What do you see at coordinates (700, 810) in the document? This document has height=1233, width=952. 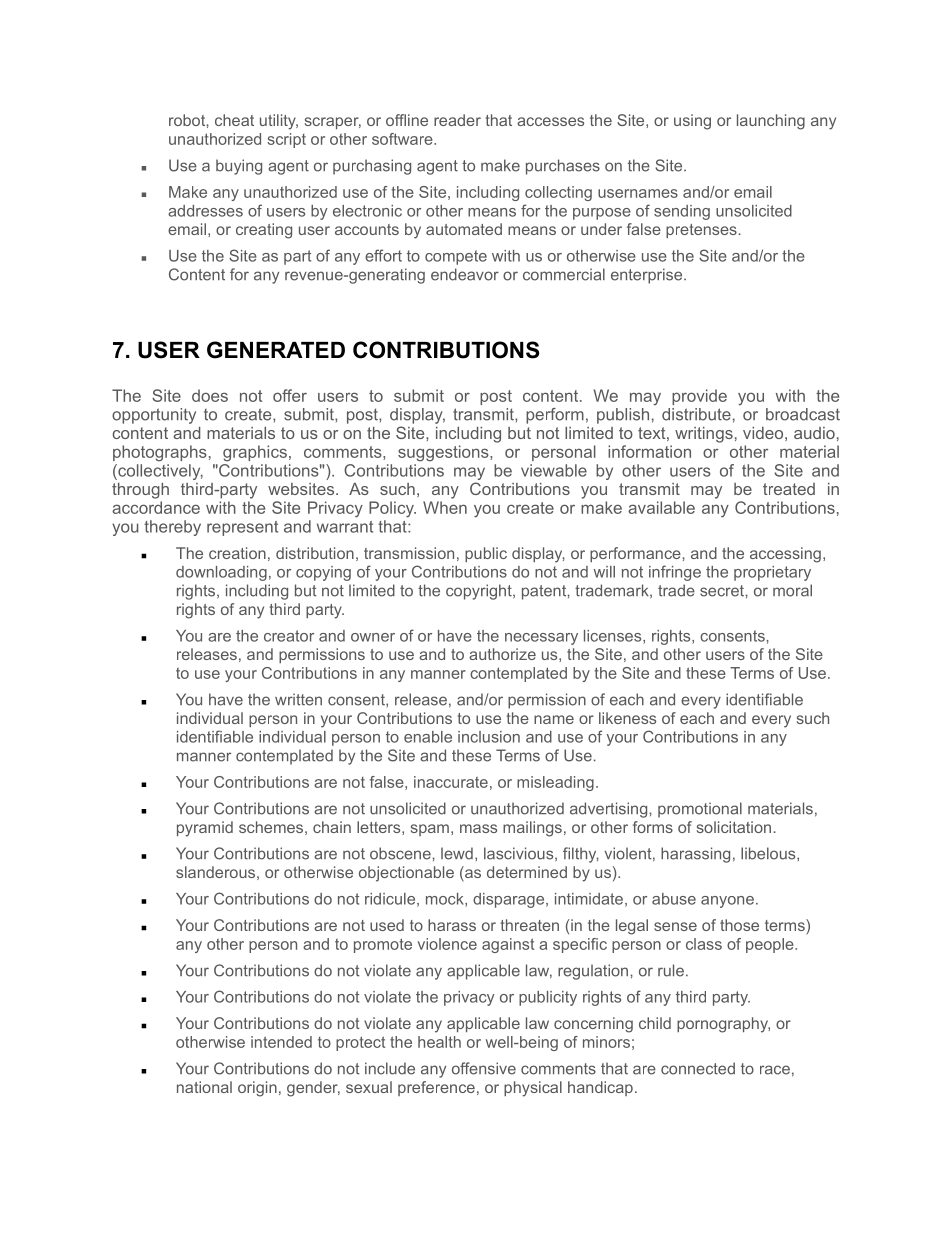 I see `promotional` at bounding box center [700, 810].
